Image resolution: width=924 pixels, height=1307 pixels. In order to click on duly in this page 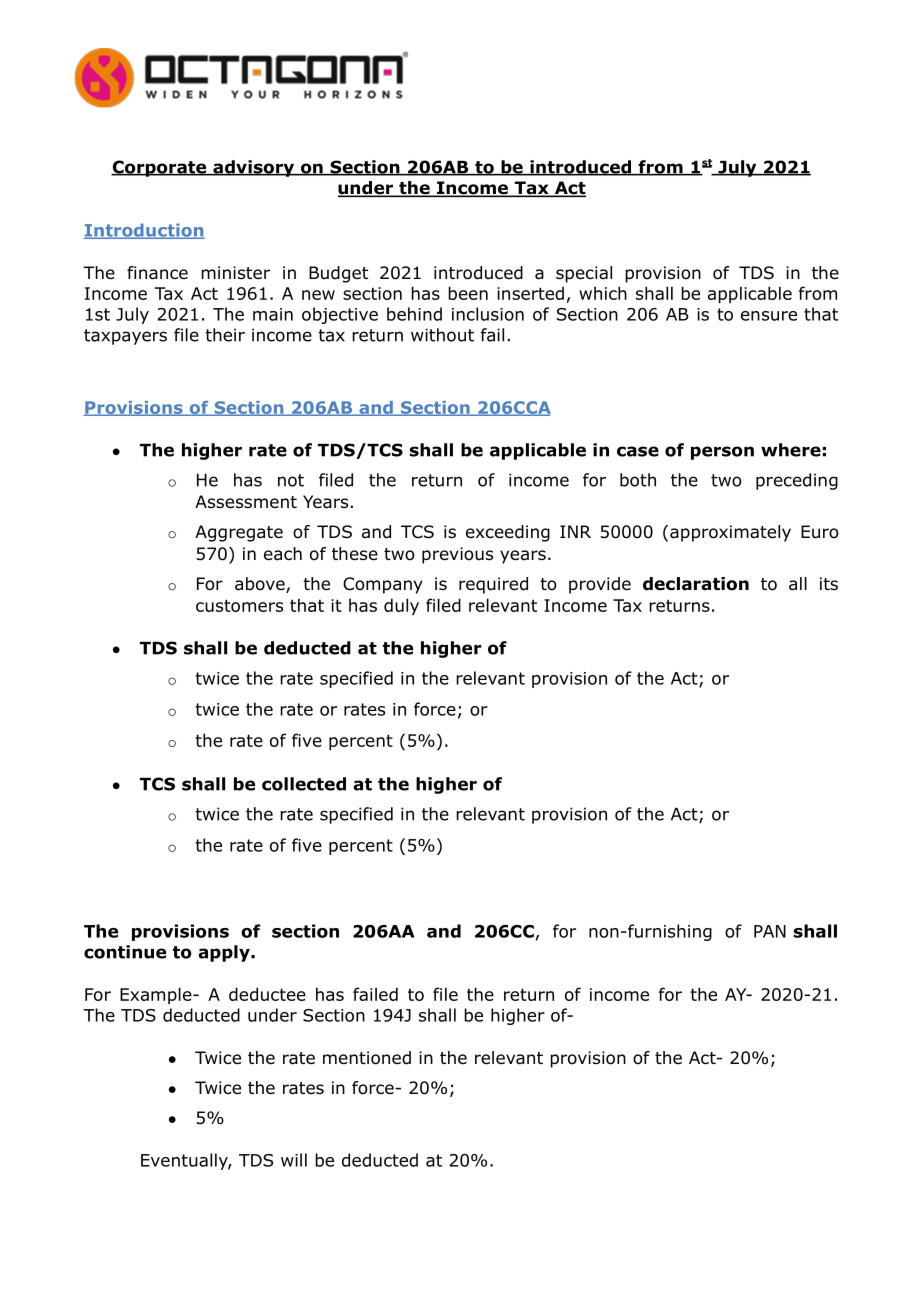, I will do `click(401, 606)`.
